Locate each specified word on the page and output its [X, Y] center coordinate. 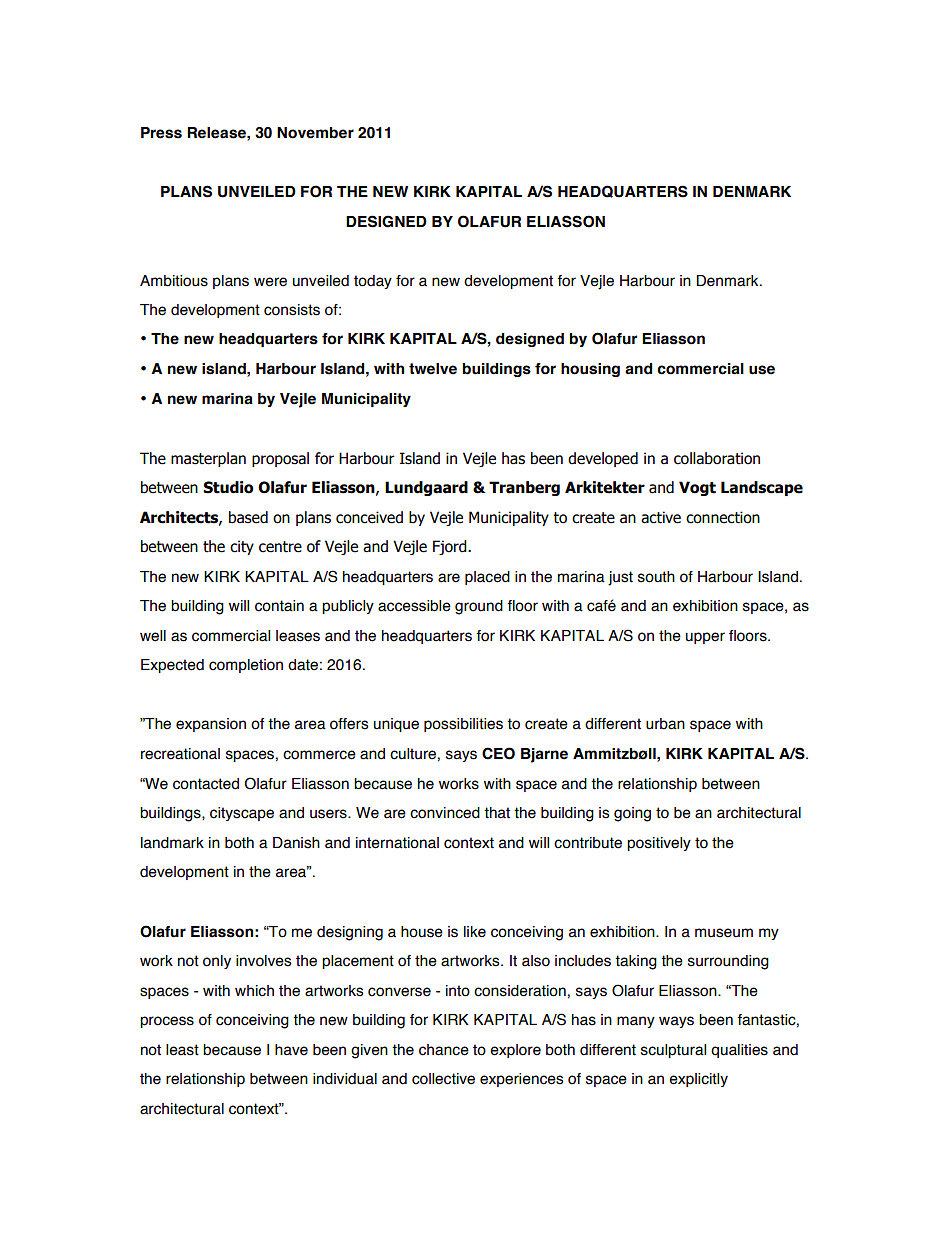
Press [161, 133]
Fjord [451, 547]
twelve [433, 369]
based [248, 517]
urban [665, 724]
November [315, 133]
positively [659, 844]
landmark [172, 843]
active [661, 517]
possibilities [463, 725]
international [397, 843]
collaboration [717, 458]
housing [590, 370]
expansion [211, 725]
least [182, 1050]
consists [292, 310]
